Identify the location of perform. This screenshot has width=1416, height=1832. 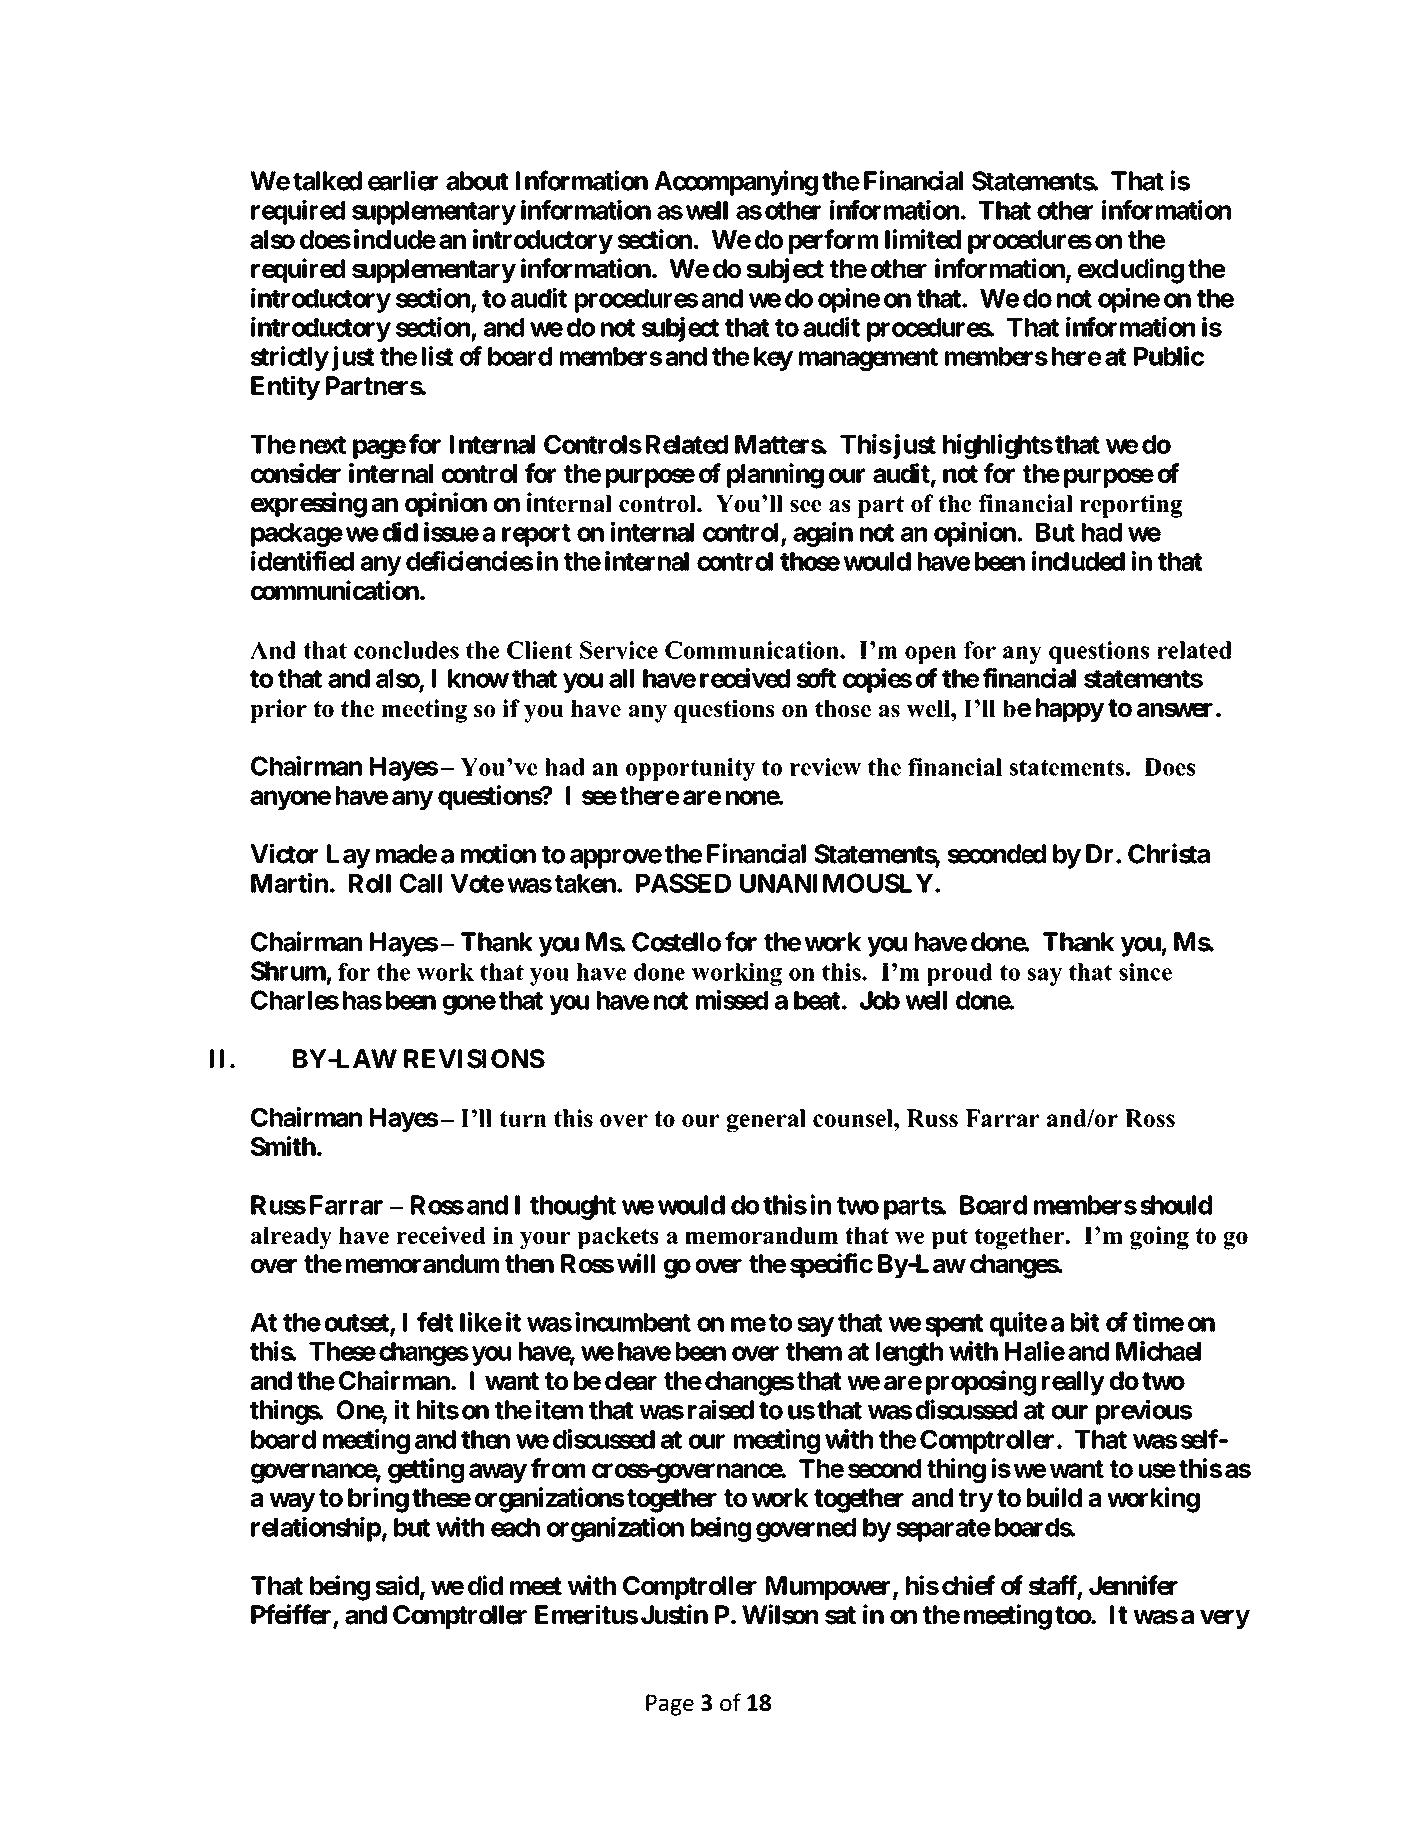
(833, 241).
